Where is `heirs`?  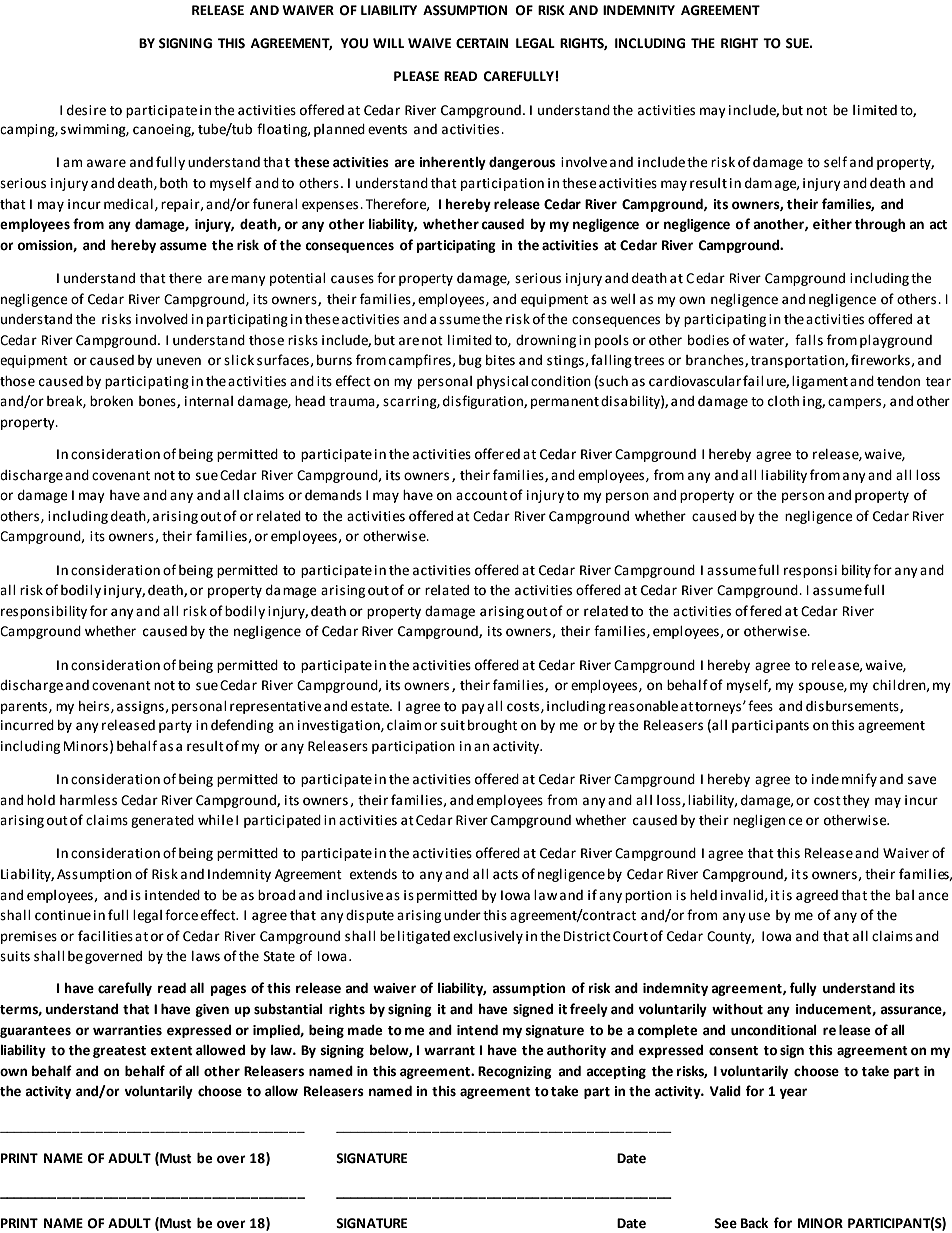 heirs is located at coordinates (94, 706).
